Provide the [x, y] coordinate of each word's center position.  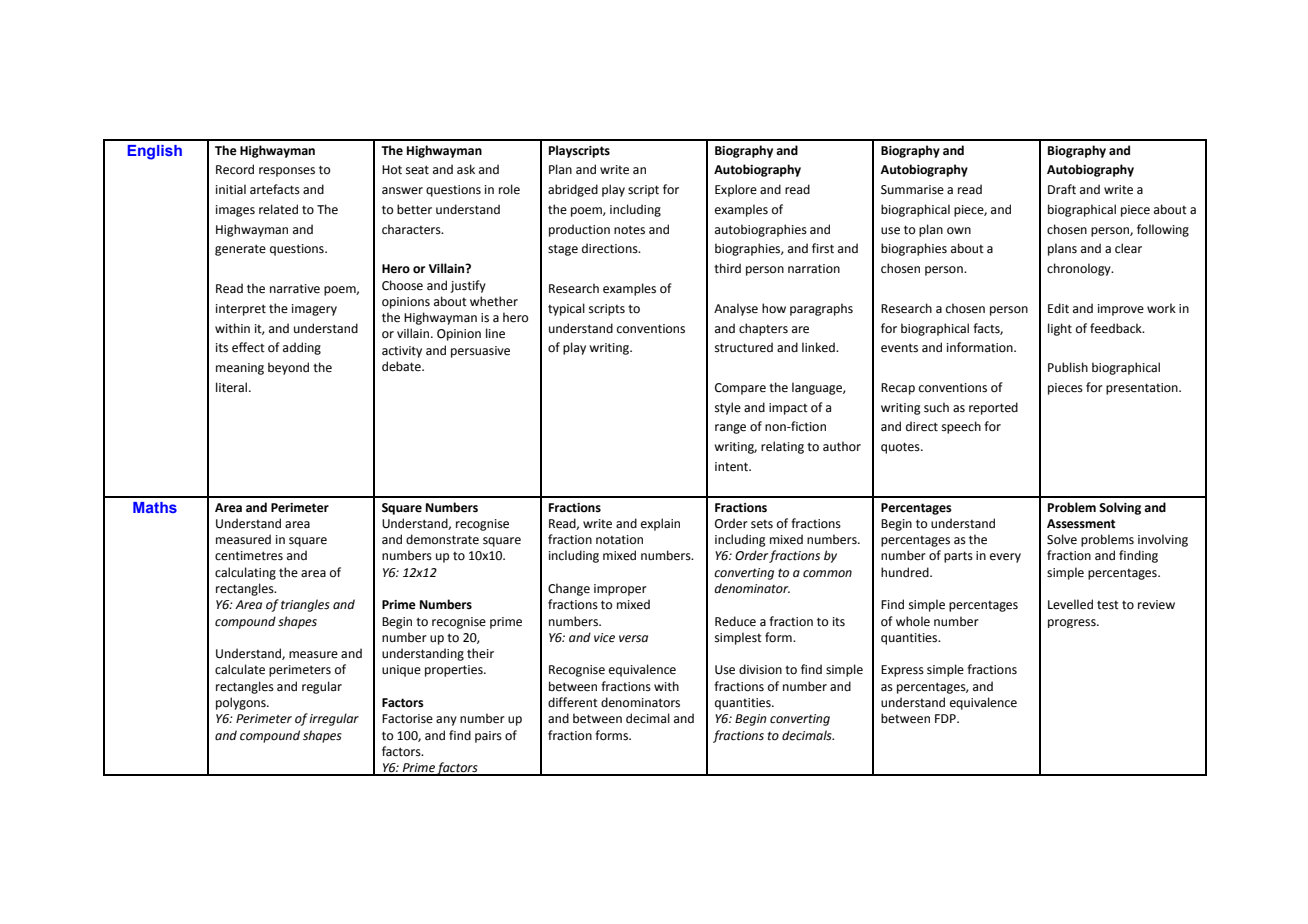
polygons [242, 703]
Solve [1062, 539]
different [573, 702]
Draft [1062, 189]
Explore [736, 190]
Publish [1068, 367]
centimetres [249, 556]
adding [302, 348]
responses [287, 172]
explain [660, 524]
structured [744, 347]
